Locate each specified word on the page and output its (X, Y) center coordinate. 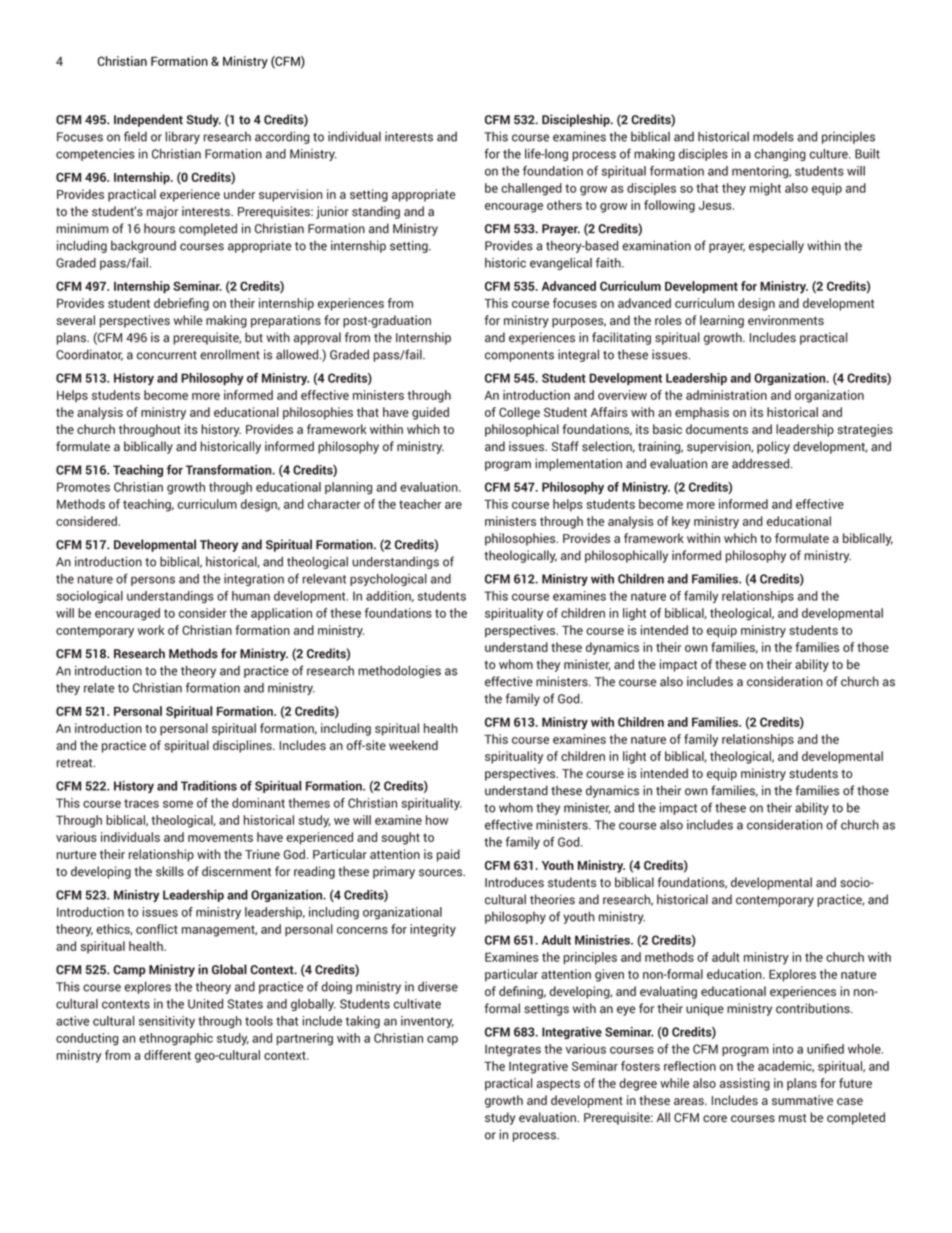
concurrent (167, 355)
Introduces (514, 882)
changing (780, 155)
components (519, 356)
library (183, 137)
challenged (531, 189)
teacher (420, 504)
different (167, 1055)
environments (786, 320)
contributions (814, 1008)
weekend (413, 745)
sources (442, 873)
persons (153, 581)
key (681, 522)
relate (99, 688)
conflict (157, 929)
